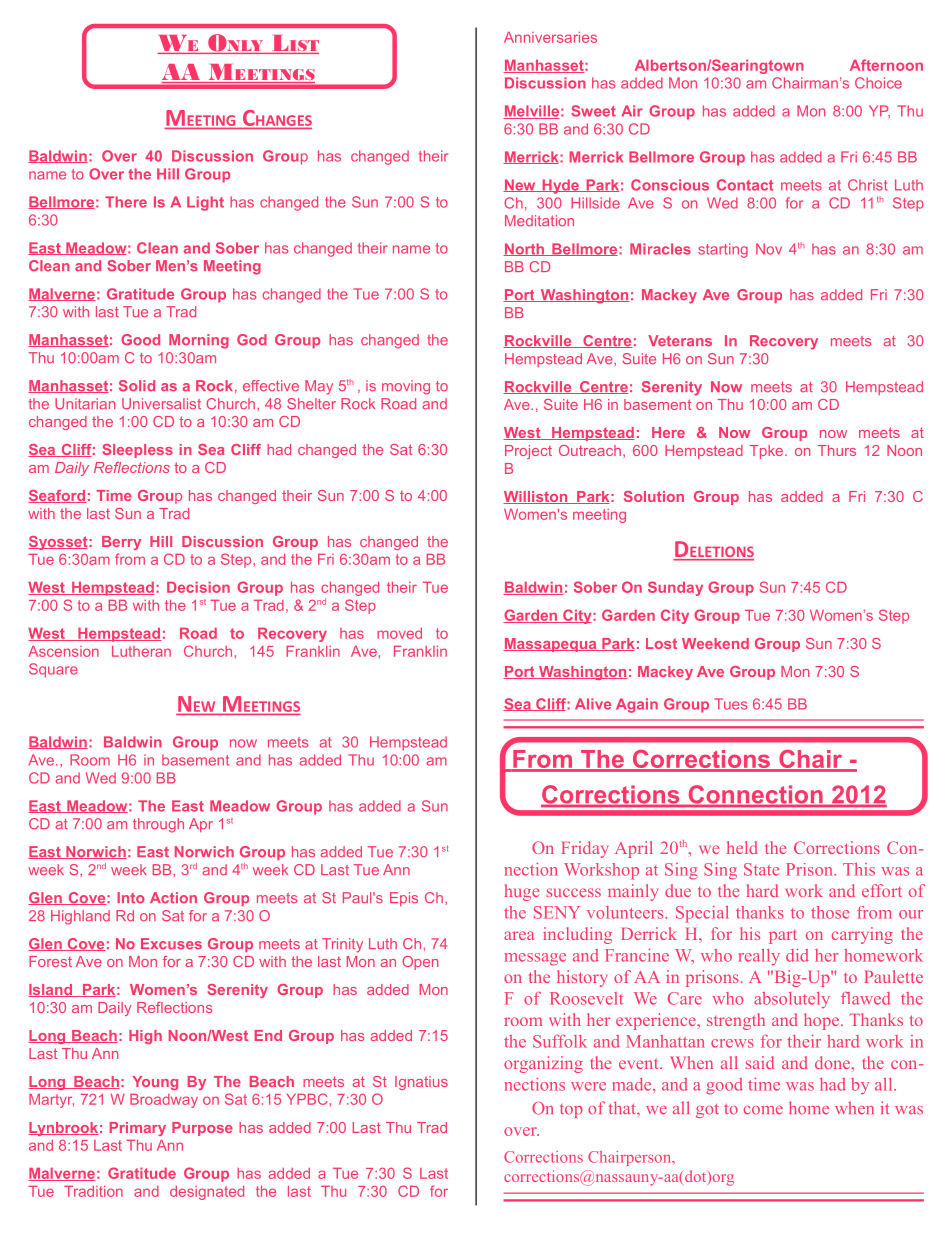 The image size is (952, 1233). Describe the element at coordinates (550, 37) in the page. I see `Anniversaries` at that location.
